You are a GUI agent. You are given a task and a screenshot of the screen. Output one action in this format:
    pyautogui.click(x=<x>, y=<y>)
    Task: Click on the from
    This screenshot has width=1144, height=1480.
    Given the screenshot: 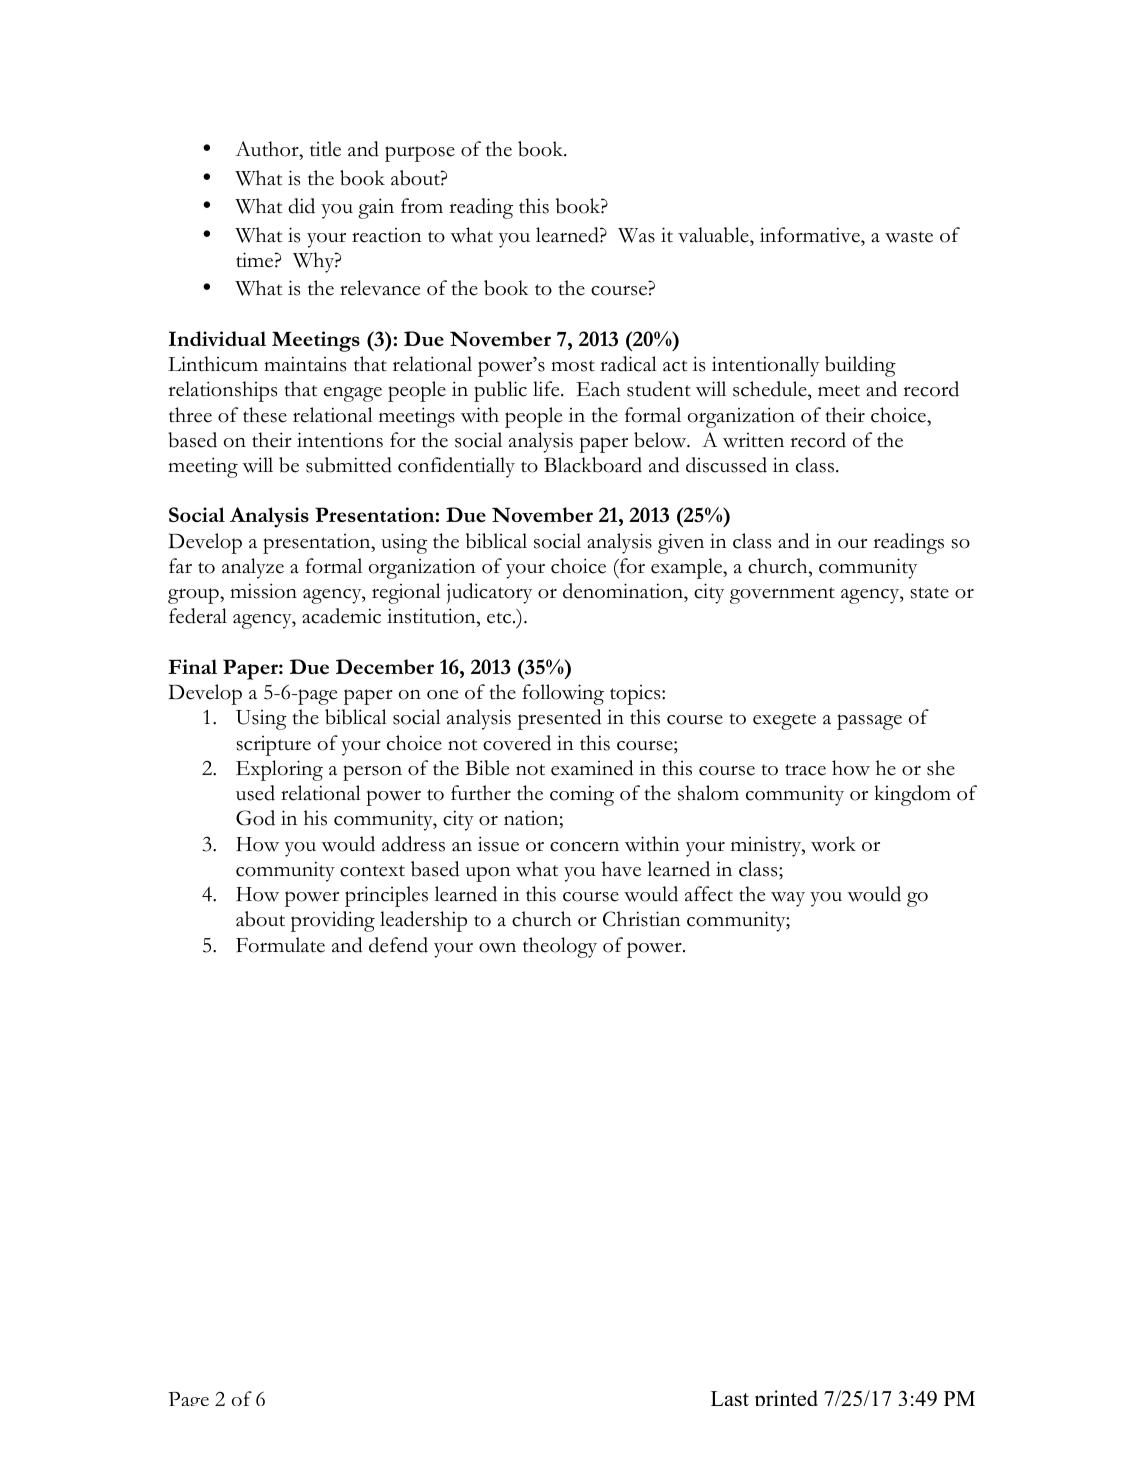 What is the action you would take?
    pyautogui.click(x=422, y=206)
